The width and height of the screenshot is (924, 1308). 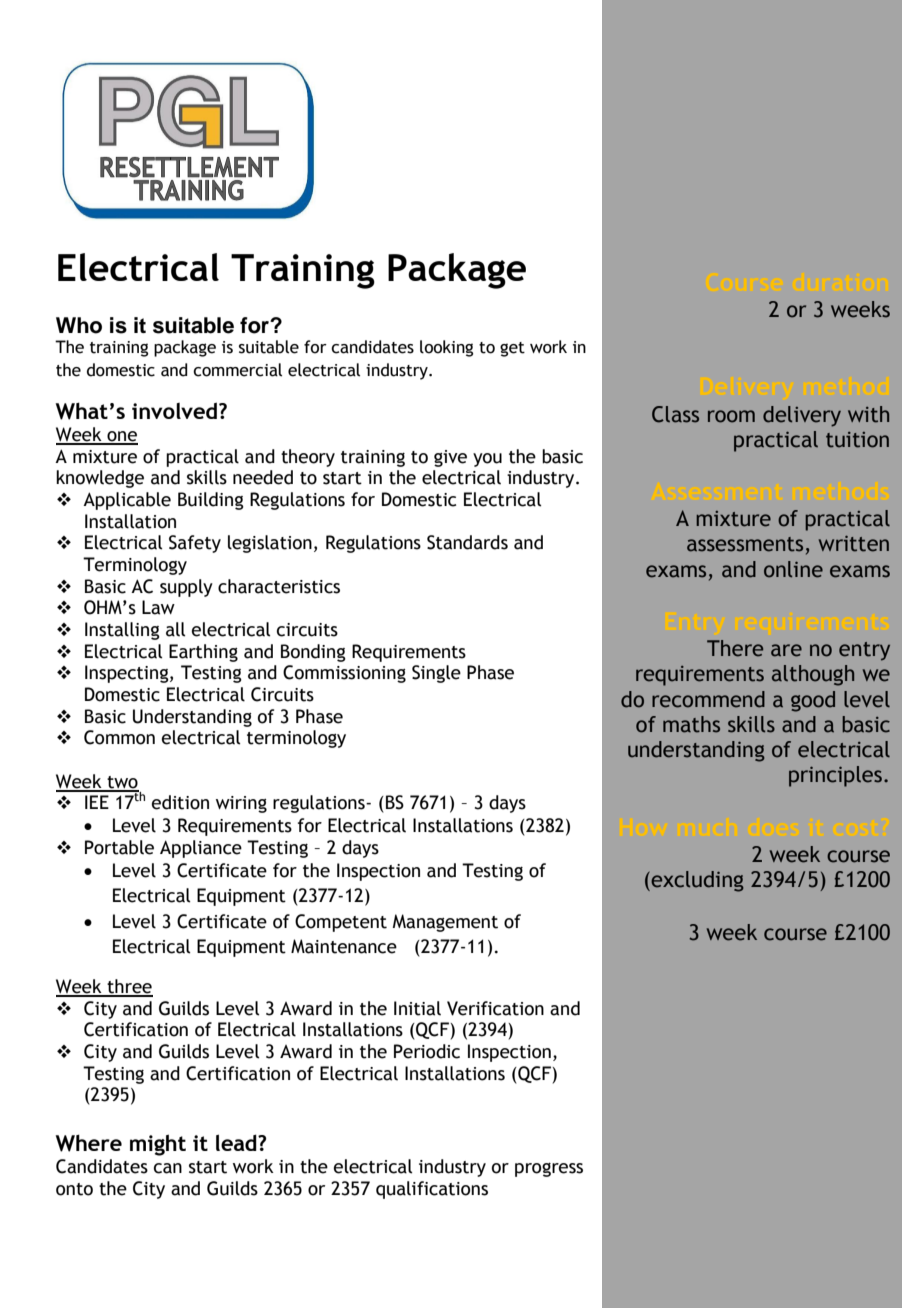 What do you see at coordinates (237, 370) in the screenshot?
I see `commercial` at bounding box center [237, 370].
